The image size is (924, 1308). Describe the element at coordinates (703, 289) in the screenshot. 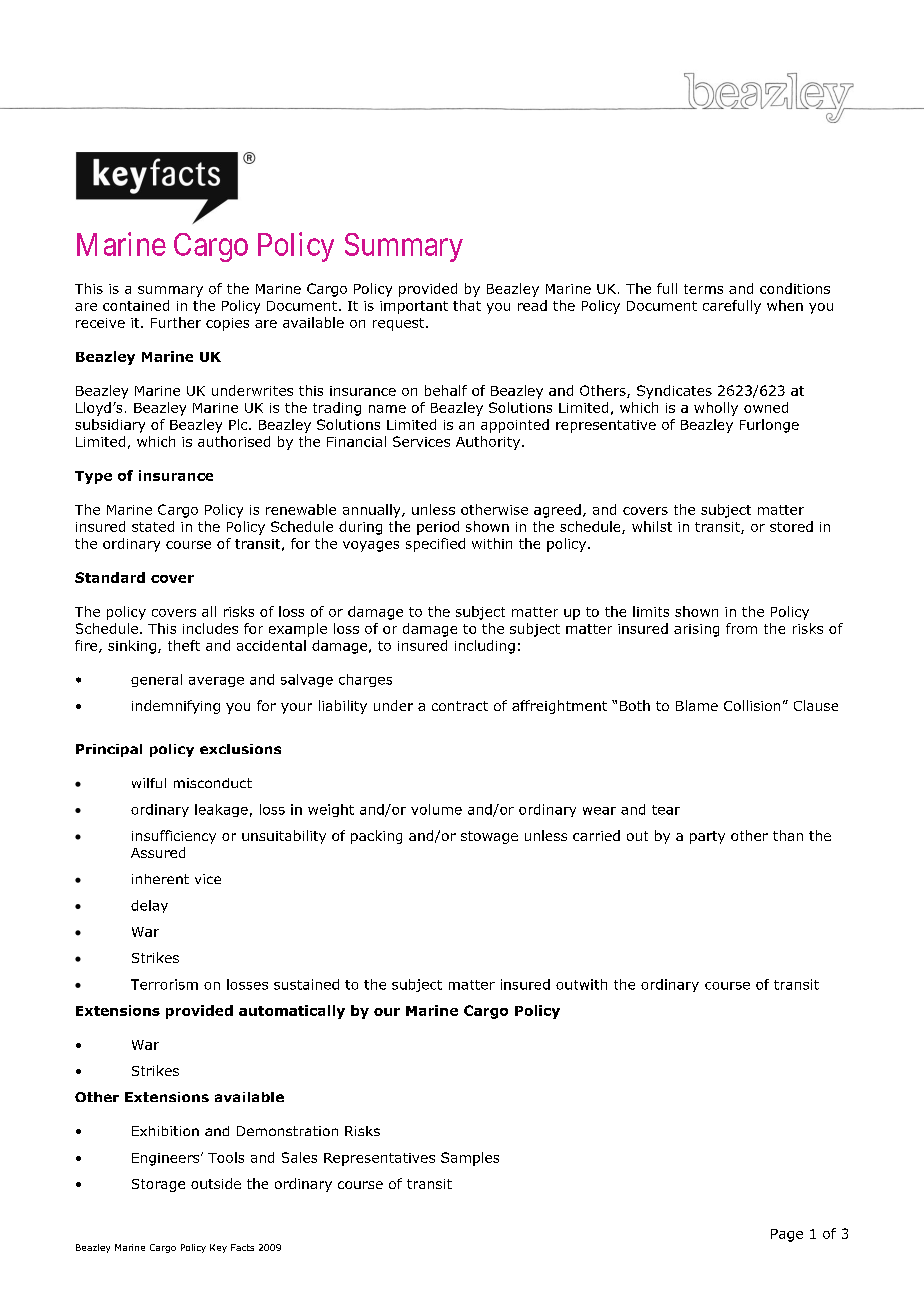

I see `terms` at that location.
